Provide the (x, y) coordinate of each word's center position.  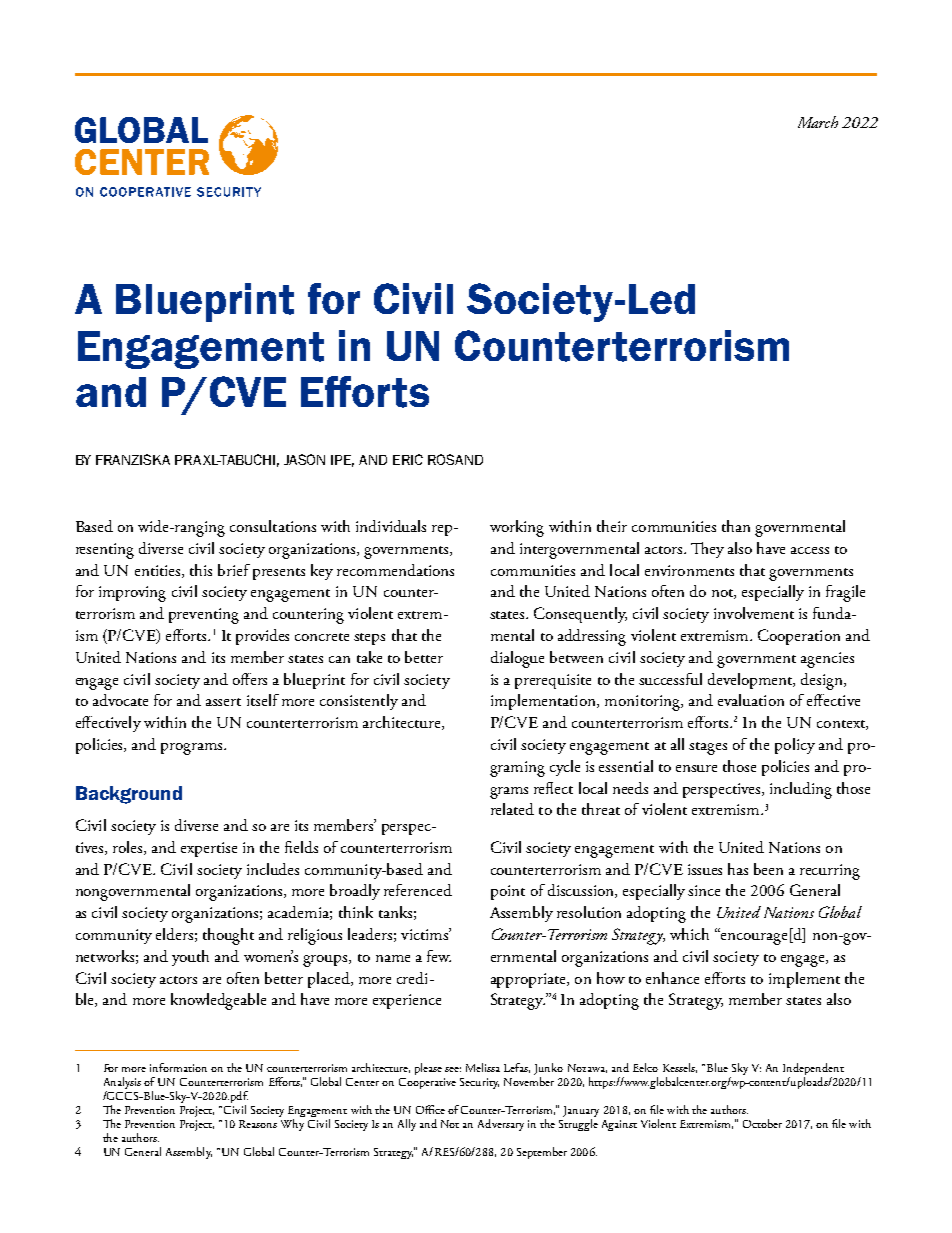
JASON (304, 459)
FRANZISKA (133, 459)
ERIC (408, 459)
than (736, 526)
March (818, 122)
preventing (204, 616)
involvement (754, 613)
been (768, 869)
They (707, 550)
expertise (209, 849)
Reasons (258, 1124)
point (508, 892)
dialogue (517, 659)
